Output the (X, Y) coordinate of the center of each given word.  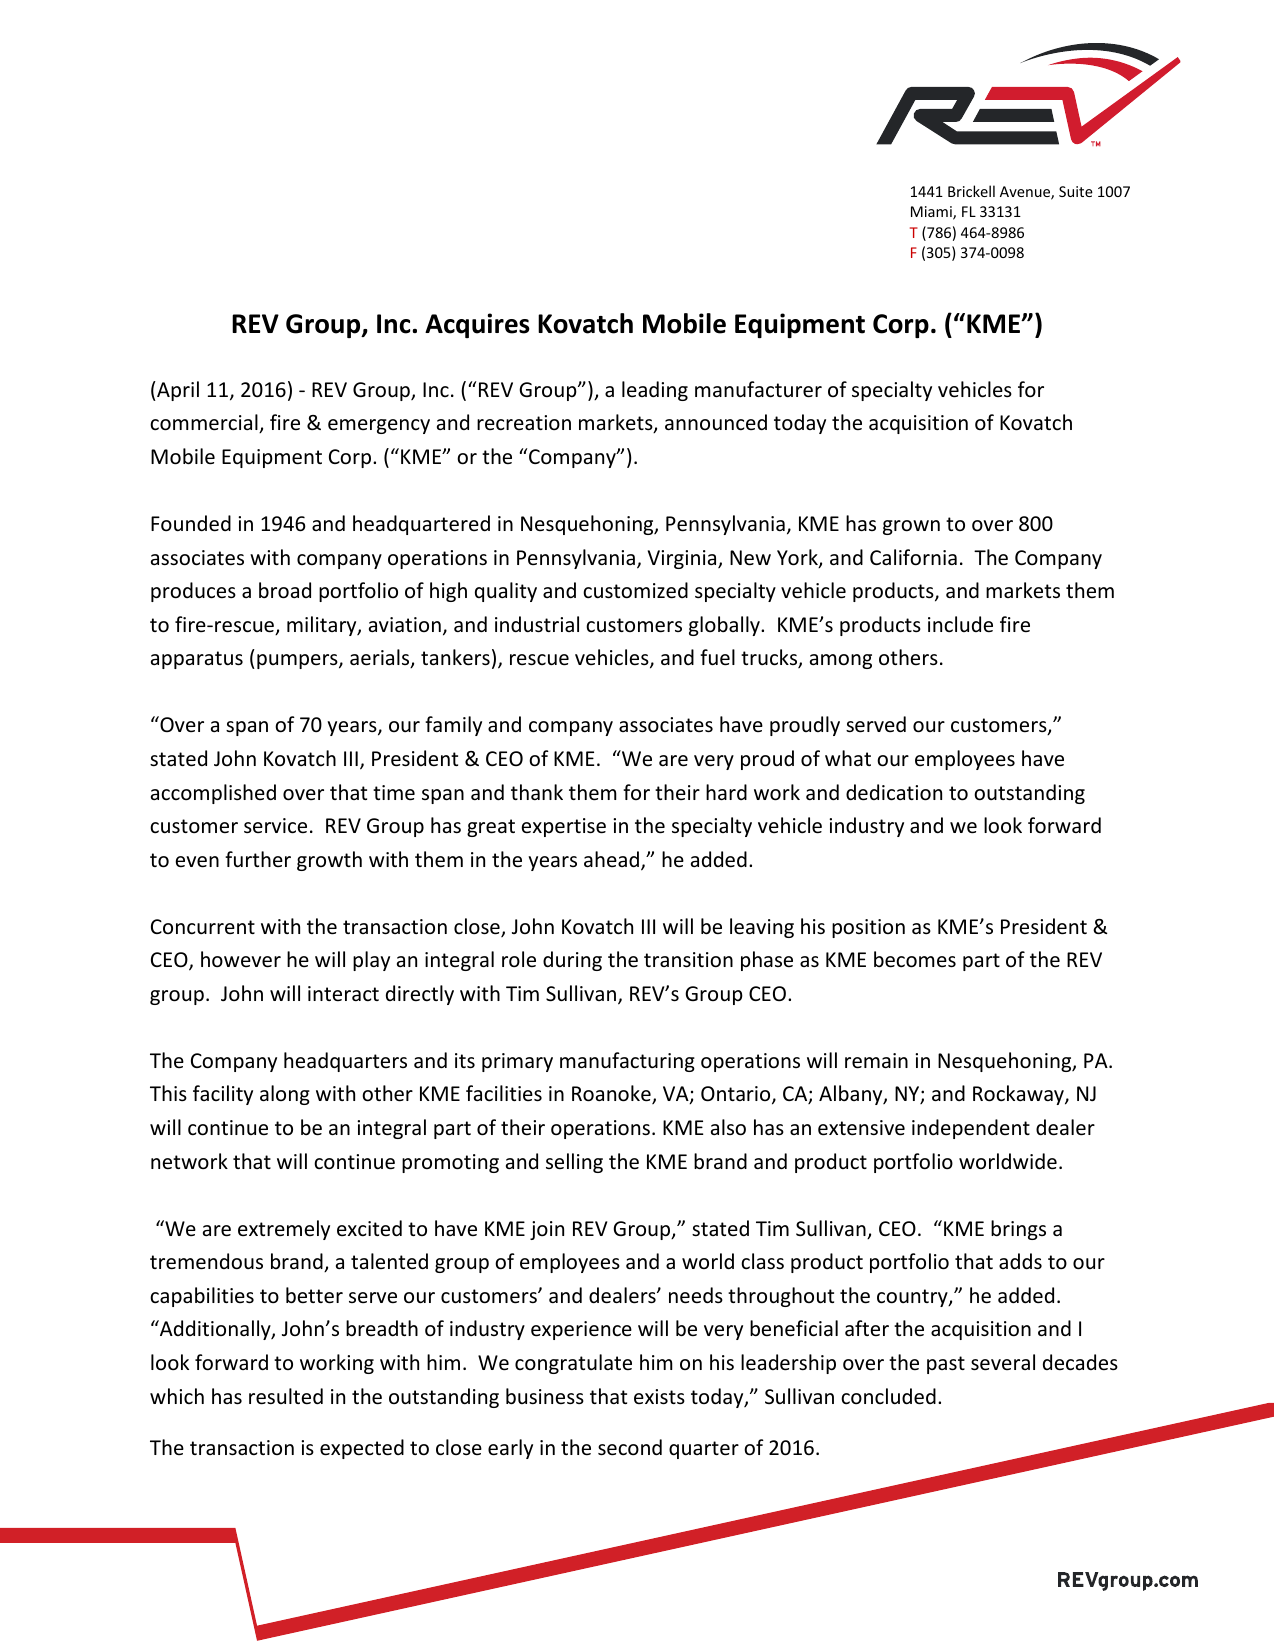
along (285, 1095)
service (275, 826)
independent (971, 1129)
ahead (613, 860)
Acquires (477, 325)
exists (659, 1397)
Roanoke (612, 1094)
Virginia (683, 559)
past (946, 1365)
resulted (286, 1396)
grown (911, 527)
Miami (932, 213)
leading (655, 391)
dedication (894, 792)
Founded (191, 523)
